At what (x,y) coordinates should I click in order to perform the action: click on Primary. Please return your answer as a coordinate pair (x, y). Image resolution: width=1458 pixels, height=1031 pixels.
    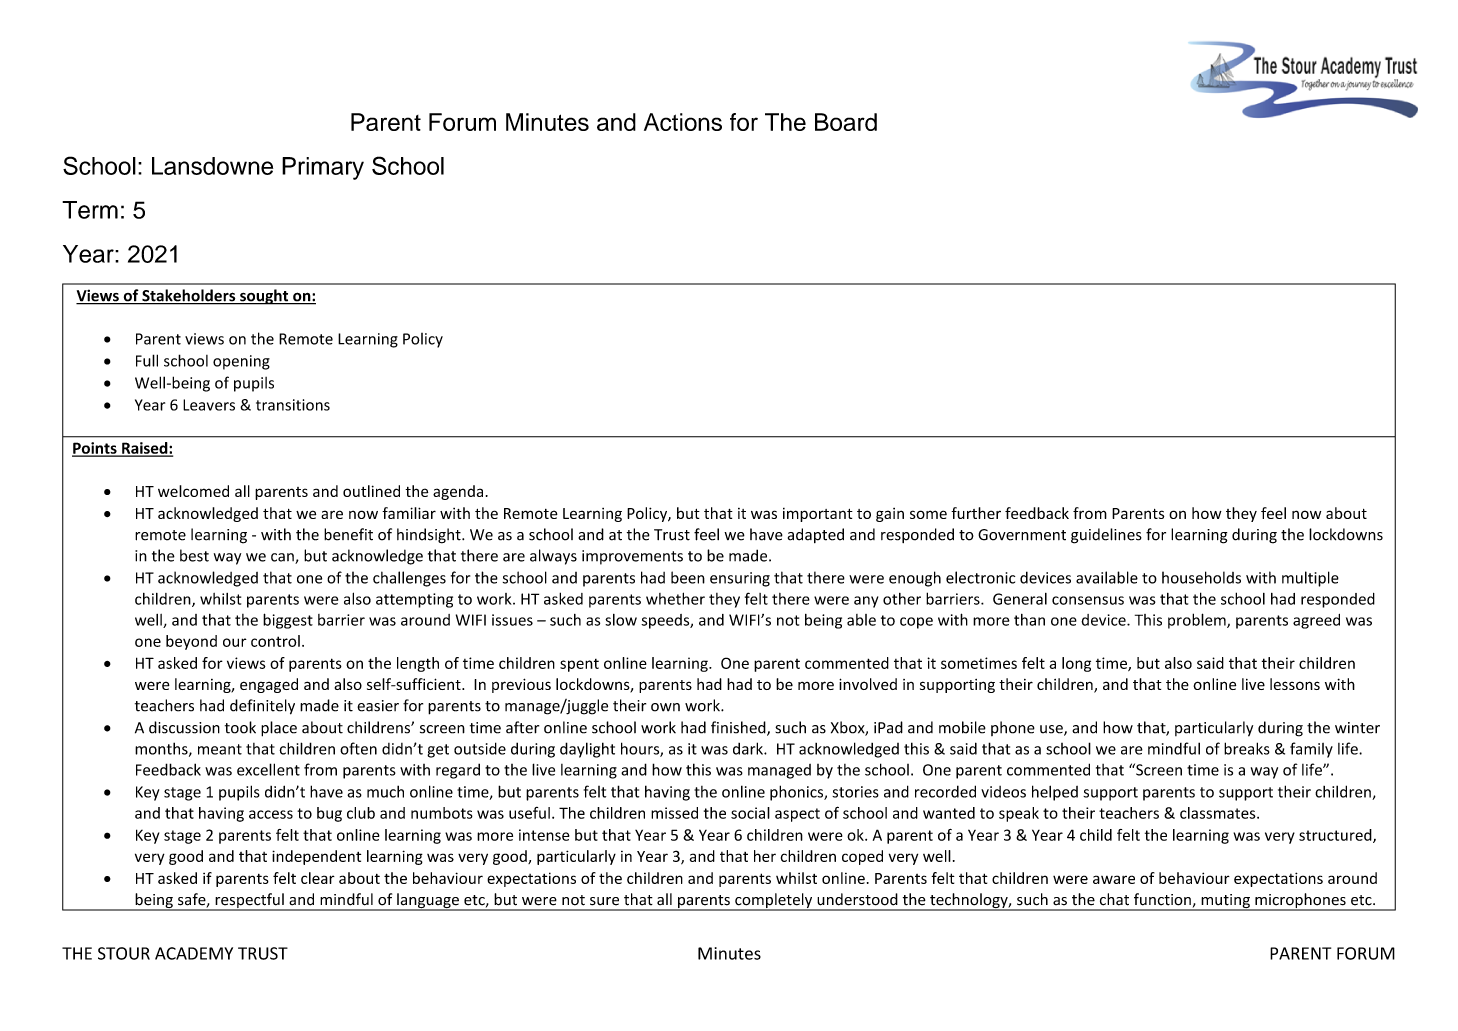
    Looking at the image, I should click on (323, 168).
